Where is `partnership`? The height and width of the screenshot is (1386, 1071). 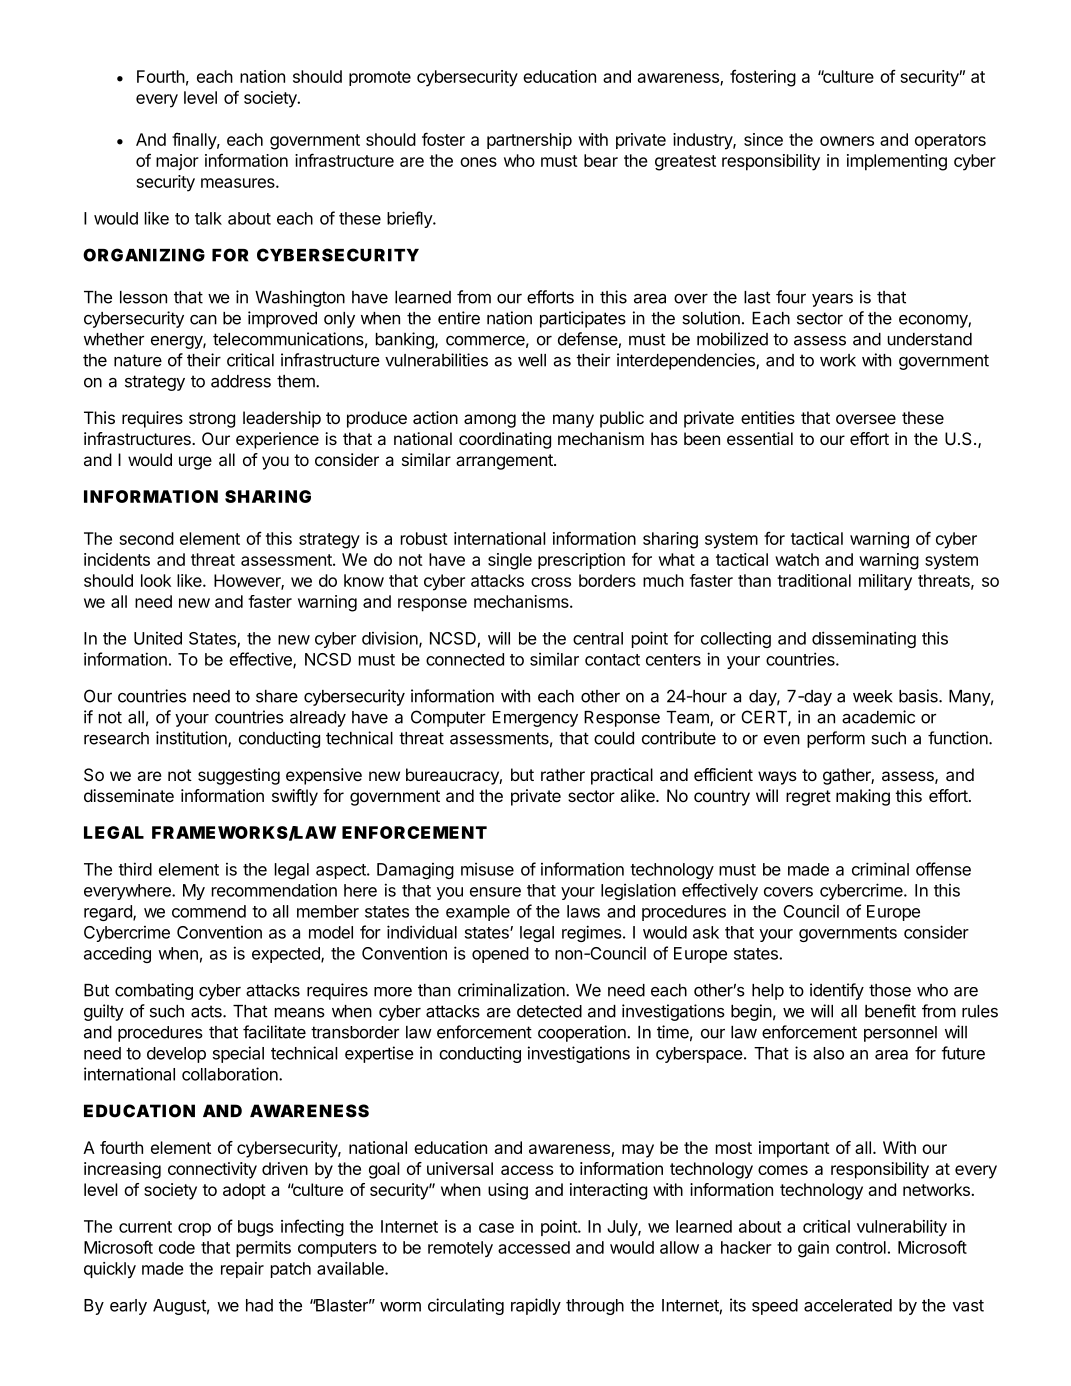 partnership is located at coordinates (529, 141).
